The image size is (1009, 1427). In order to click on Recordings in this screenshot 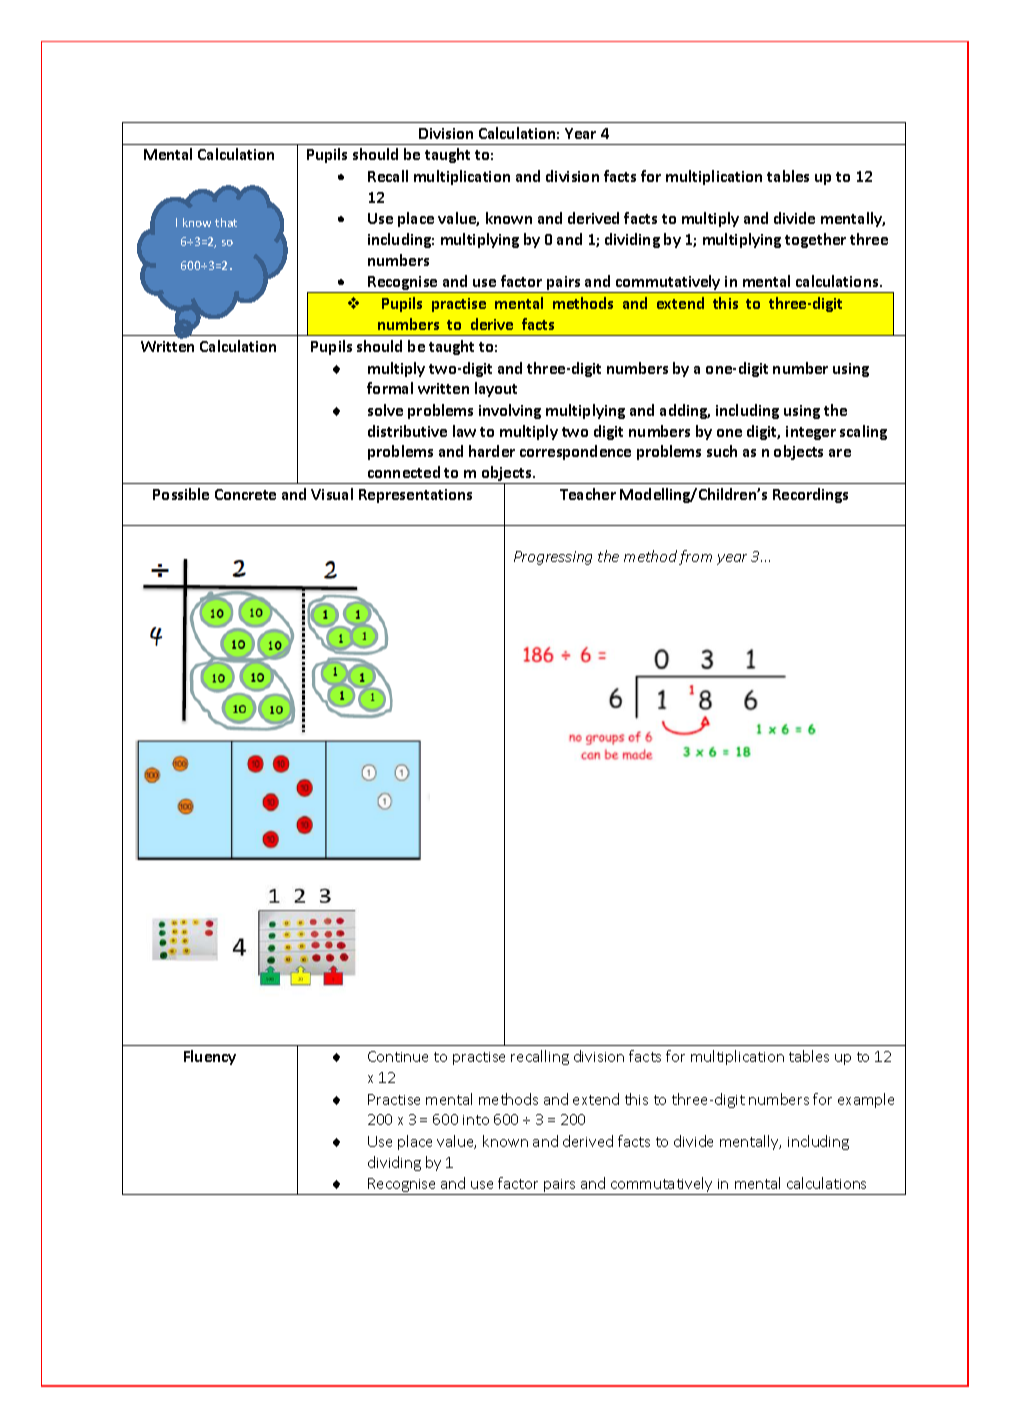, I will do `click(810, 495)`.
